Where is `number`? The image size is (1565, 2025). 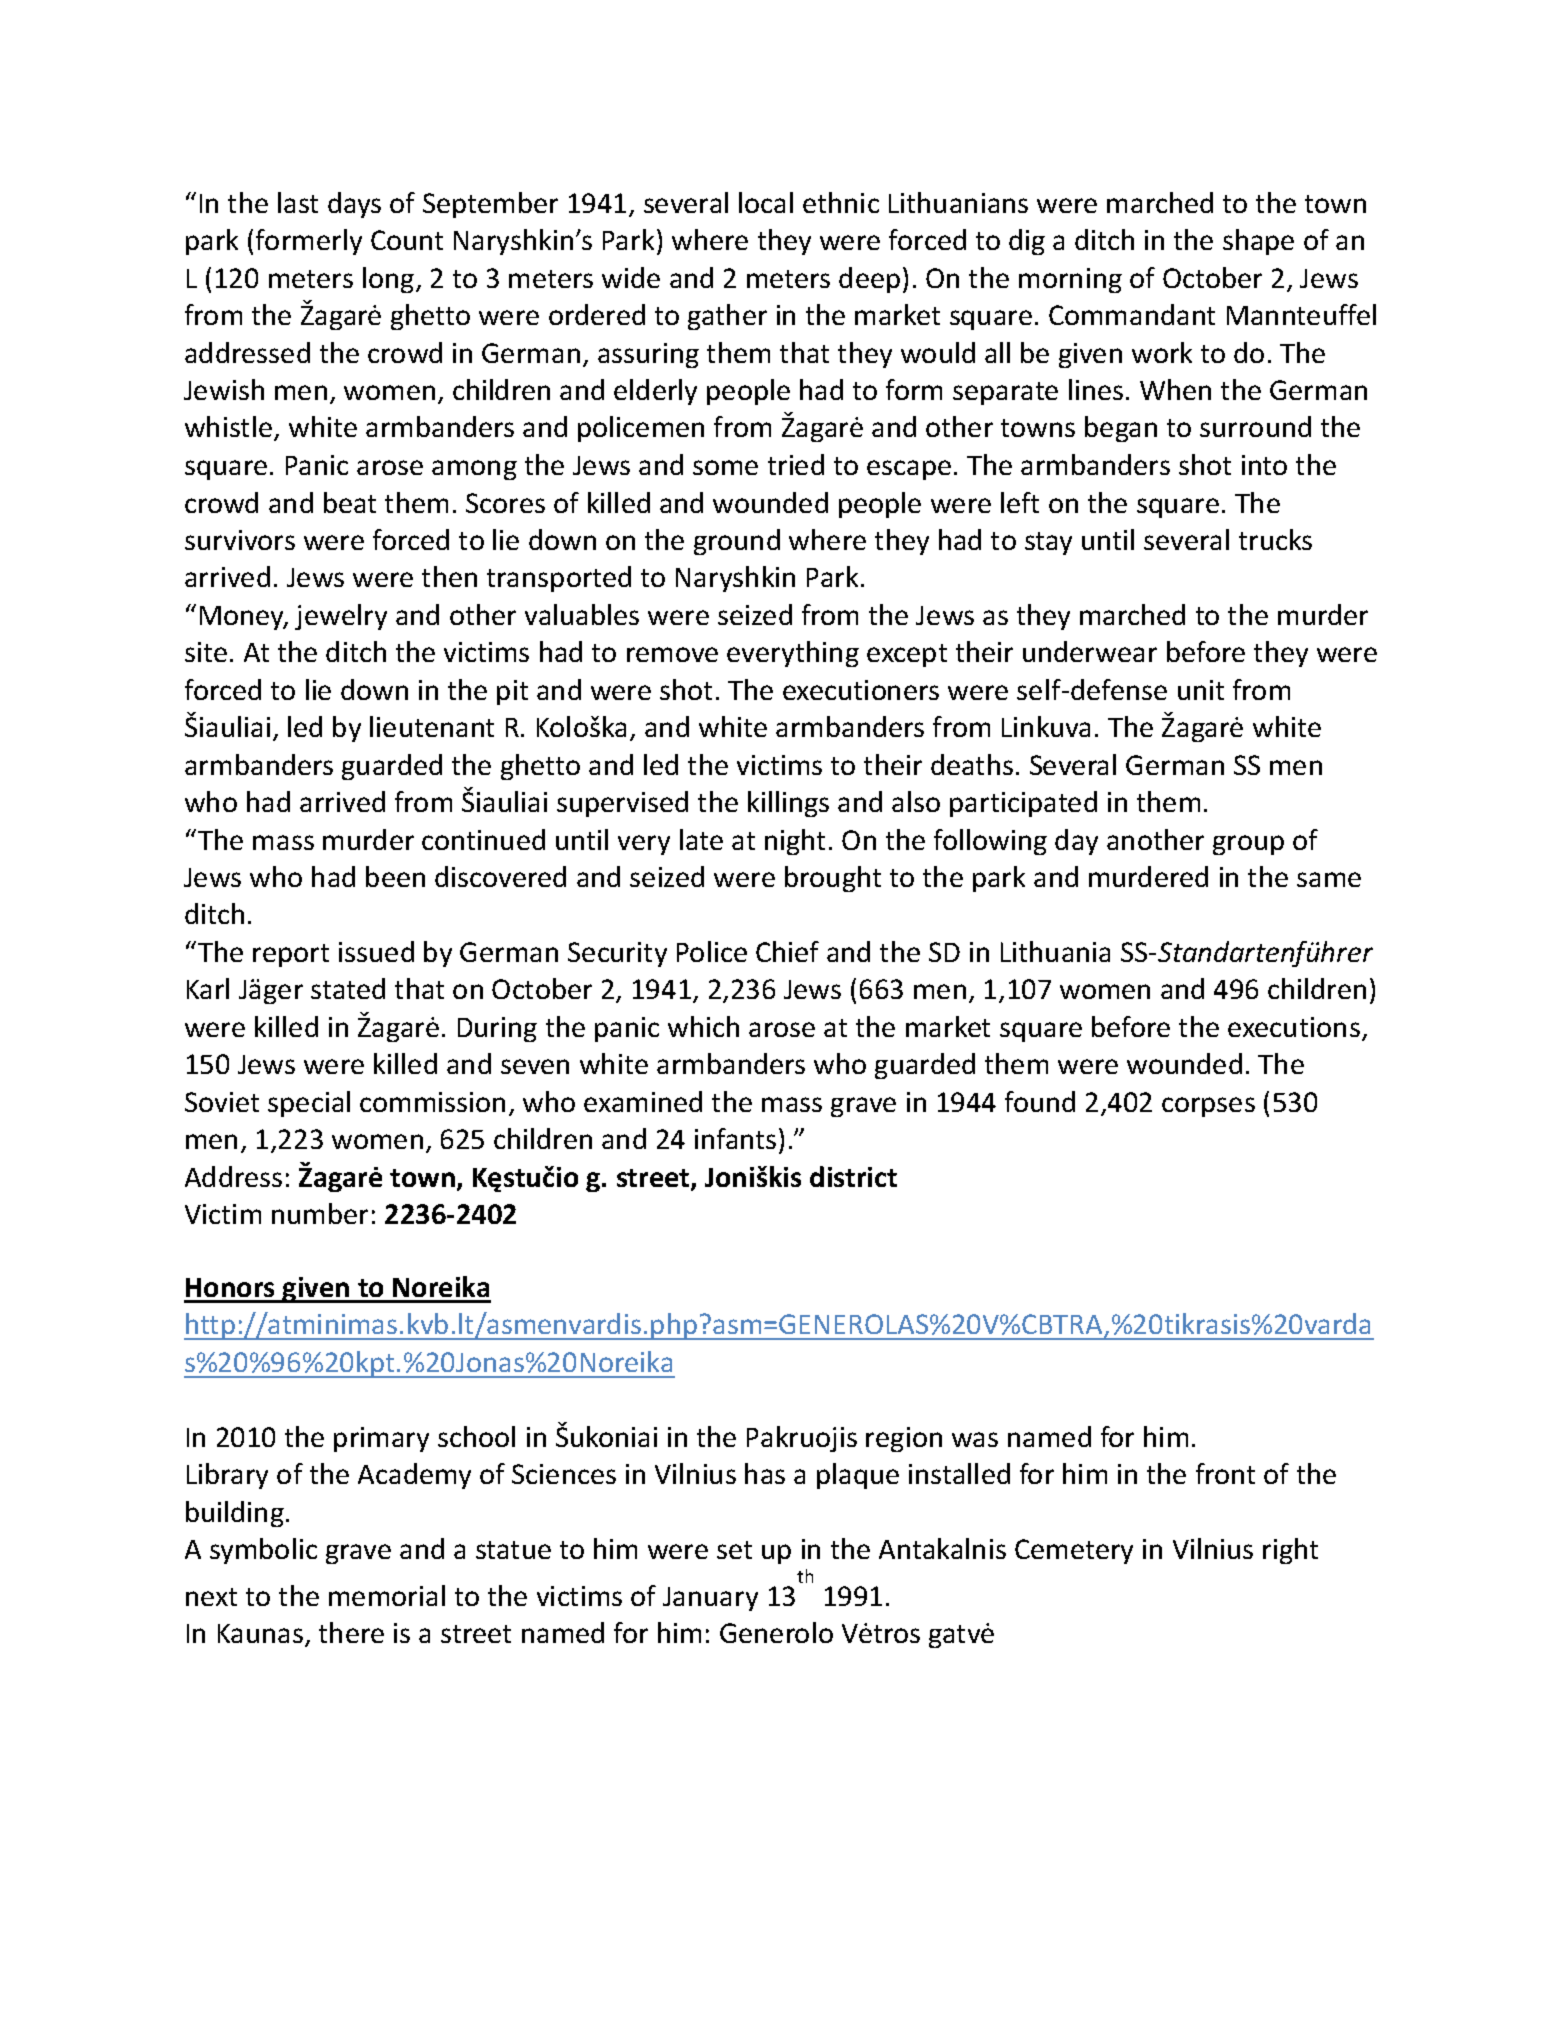 number is located at coordinates (320, 1213).
